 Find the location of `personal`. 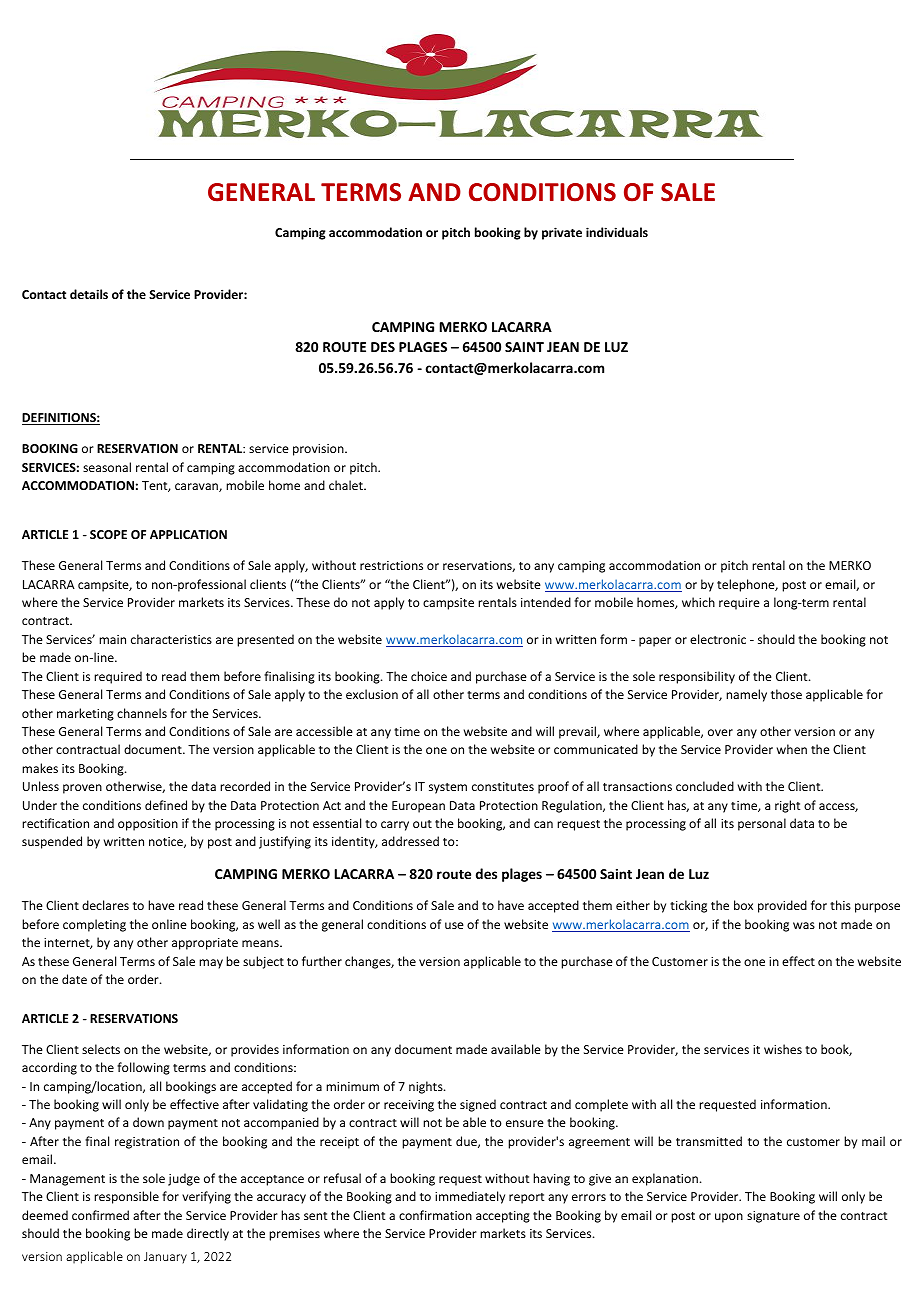

personal is located at coordinates (762, 824).
